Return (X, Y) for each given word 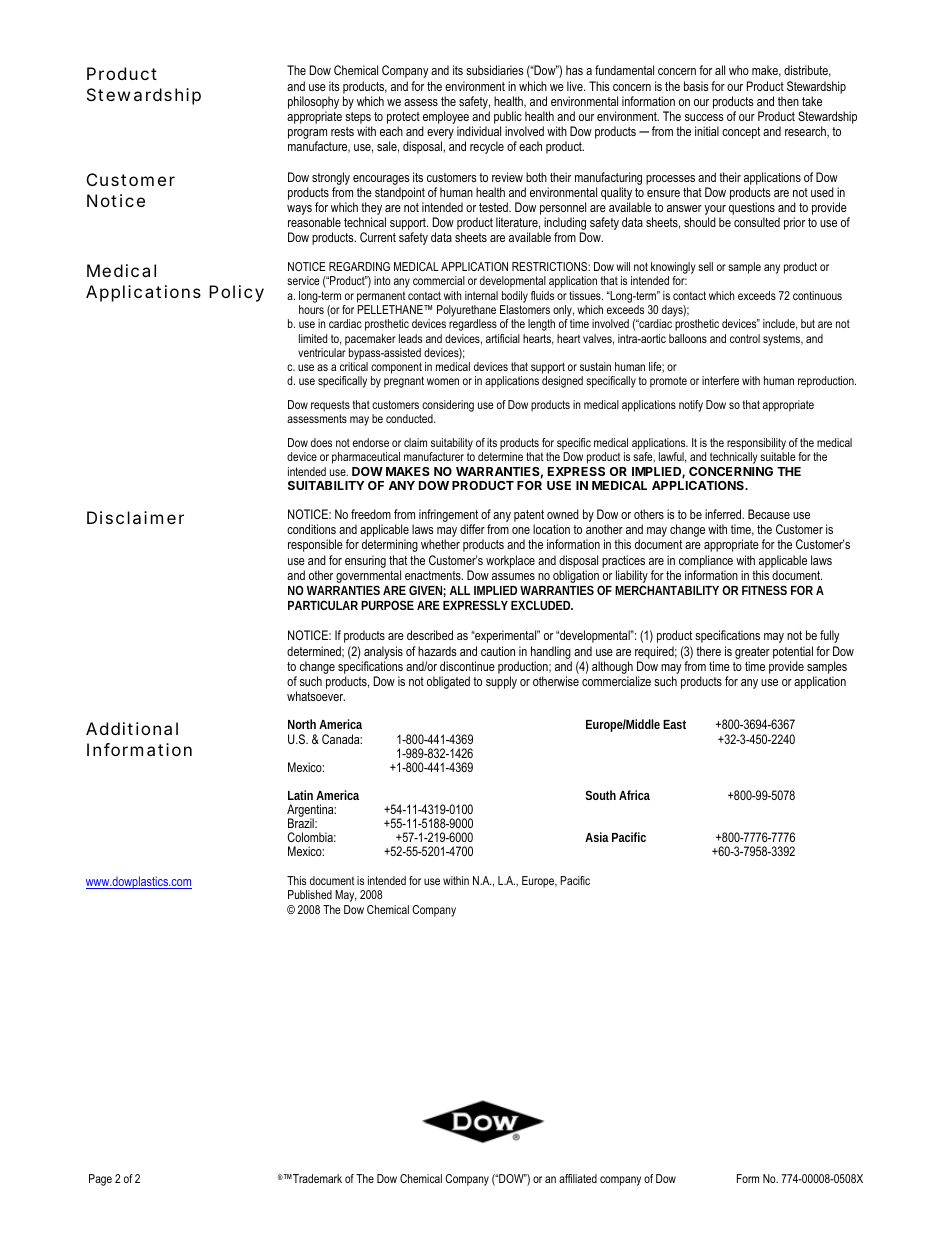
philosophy (313, 102)
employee (446, 119)
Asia (597, 837)
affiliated (578, 1178)
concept (741, 133)
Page (100, 1180)
